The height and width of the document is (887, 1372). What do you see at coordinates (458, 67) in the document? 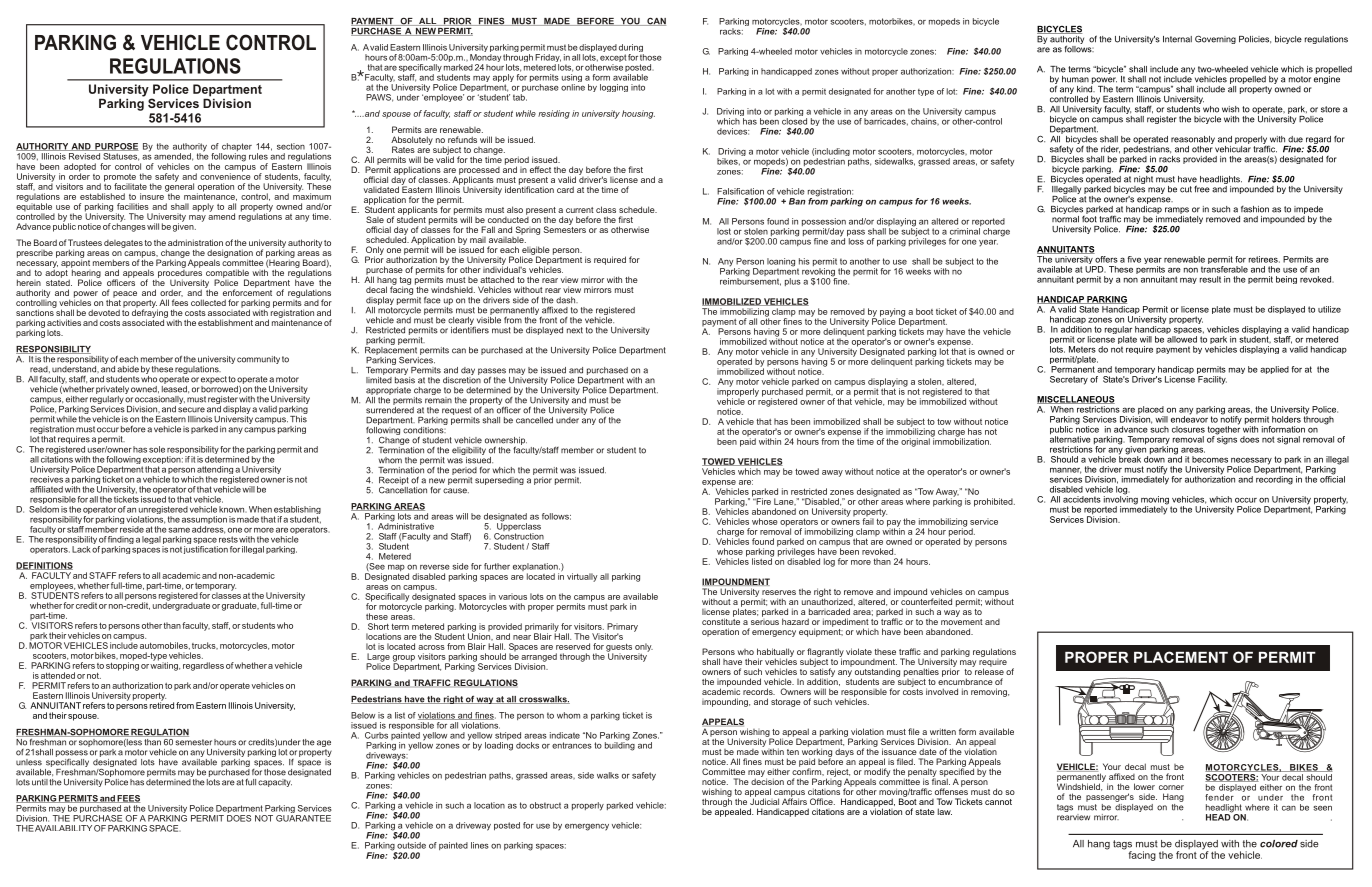
I see `marked` at bounding box center [458, 67].
